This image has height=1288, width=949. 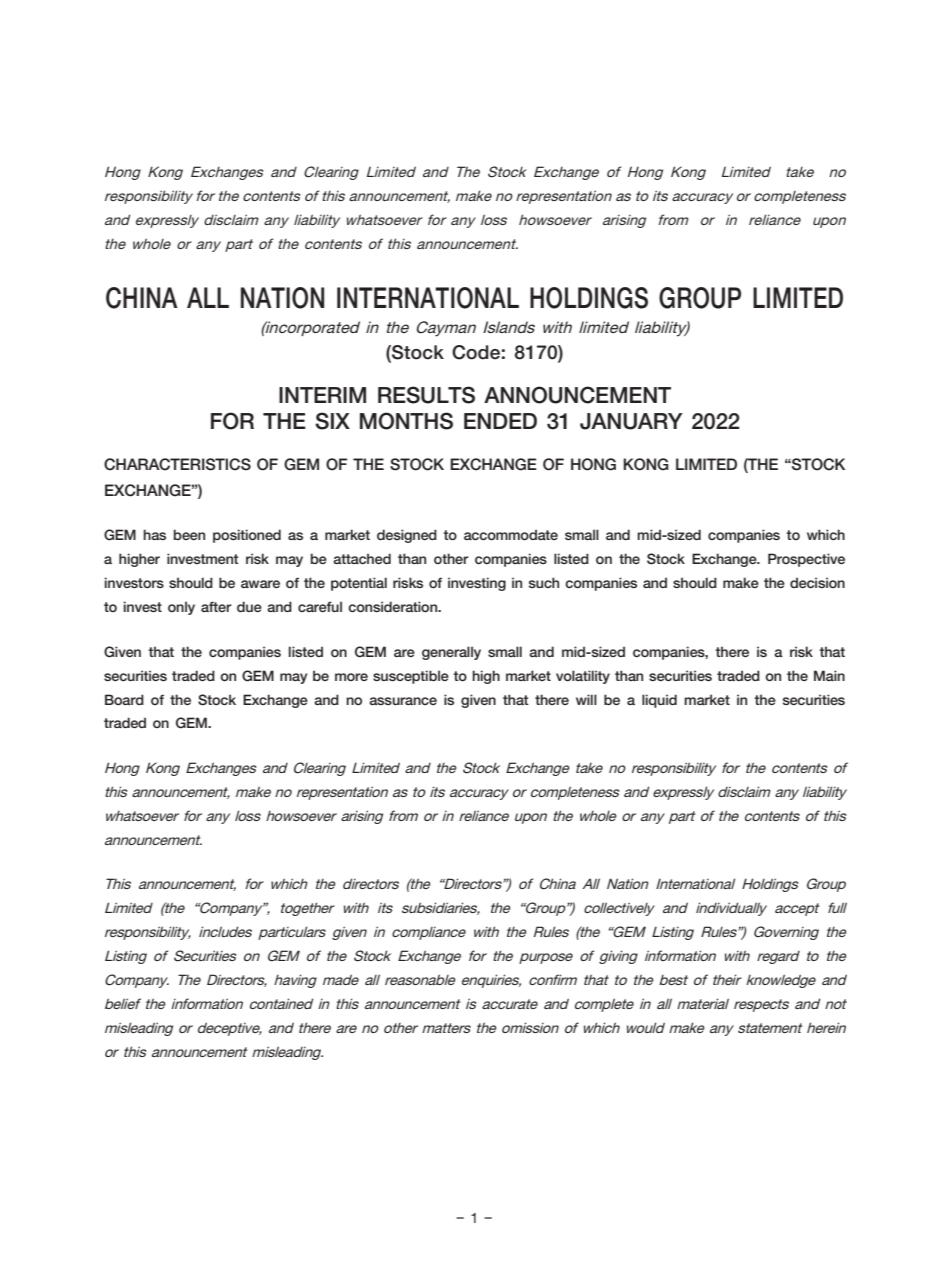 What do you see at coordinates (322, 395) in the image?
I see `INTERIM` at bounding box center [322, 395].
